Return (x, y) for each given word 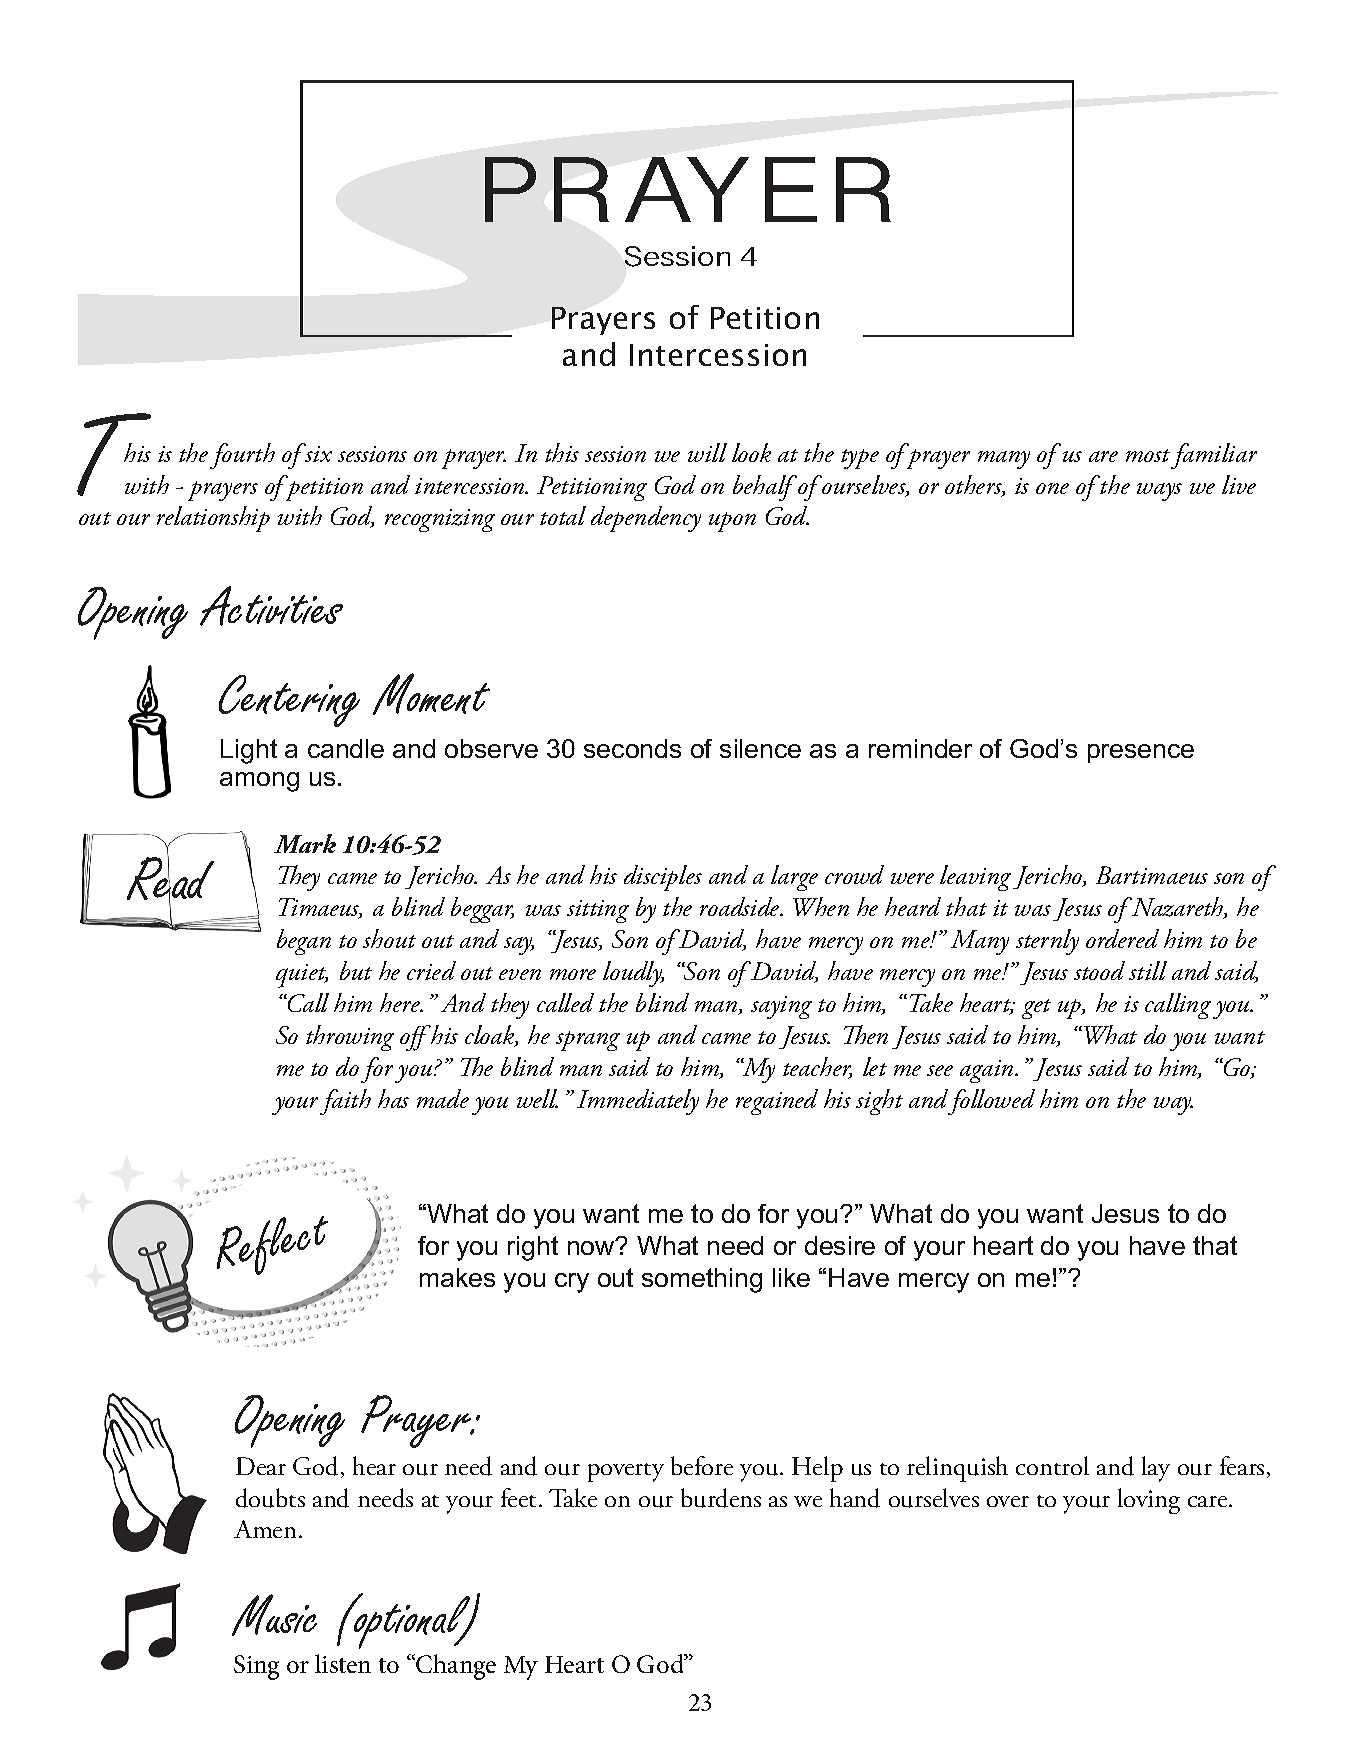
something (702, 1280)
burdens (721, 1498)
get (1036, 1009)
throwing (350, 1038)
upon (732, 522)
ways (1159, 492)
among (259, 782)
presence (1141, 753)
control (1052, 1465)
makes (457, 1277)
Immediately (638, 1102)
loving (1149, 1501)
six (317, 452)
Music (274, 1615)
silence (760, 748)
